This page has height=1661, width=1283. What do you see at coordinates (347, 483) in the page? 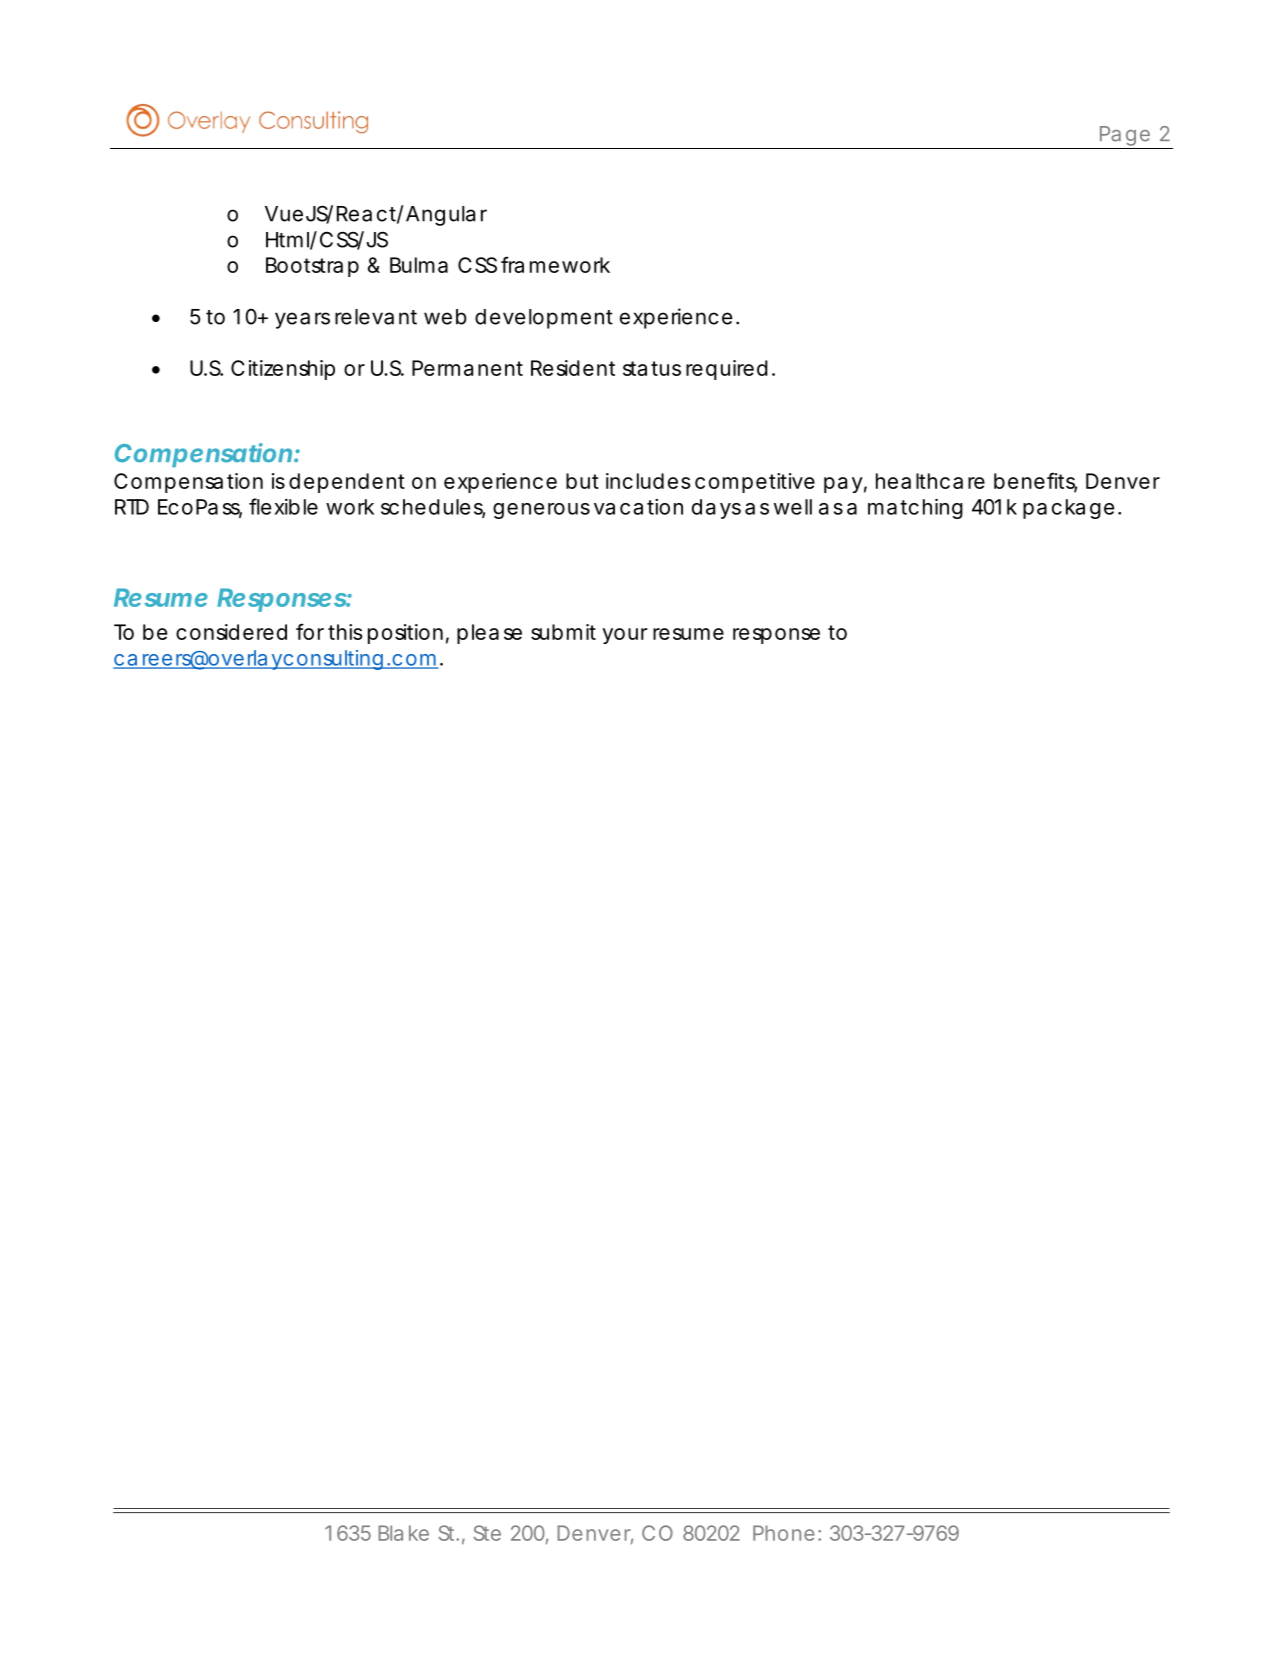
I see `dependent` at bounding box center [347, 483].
